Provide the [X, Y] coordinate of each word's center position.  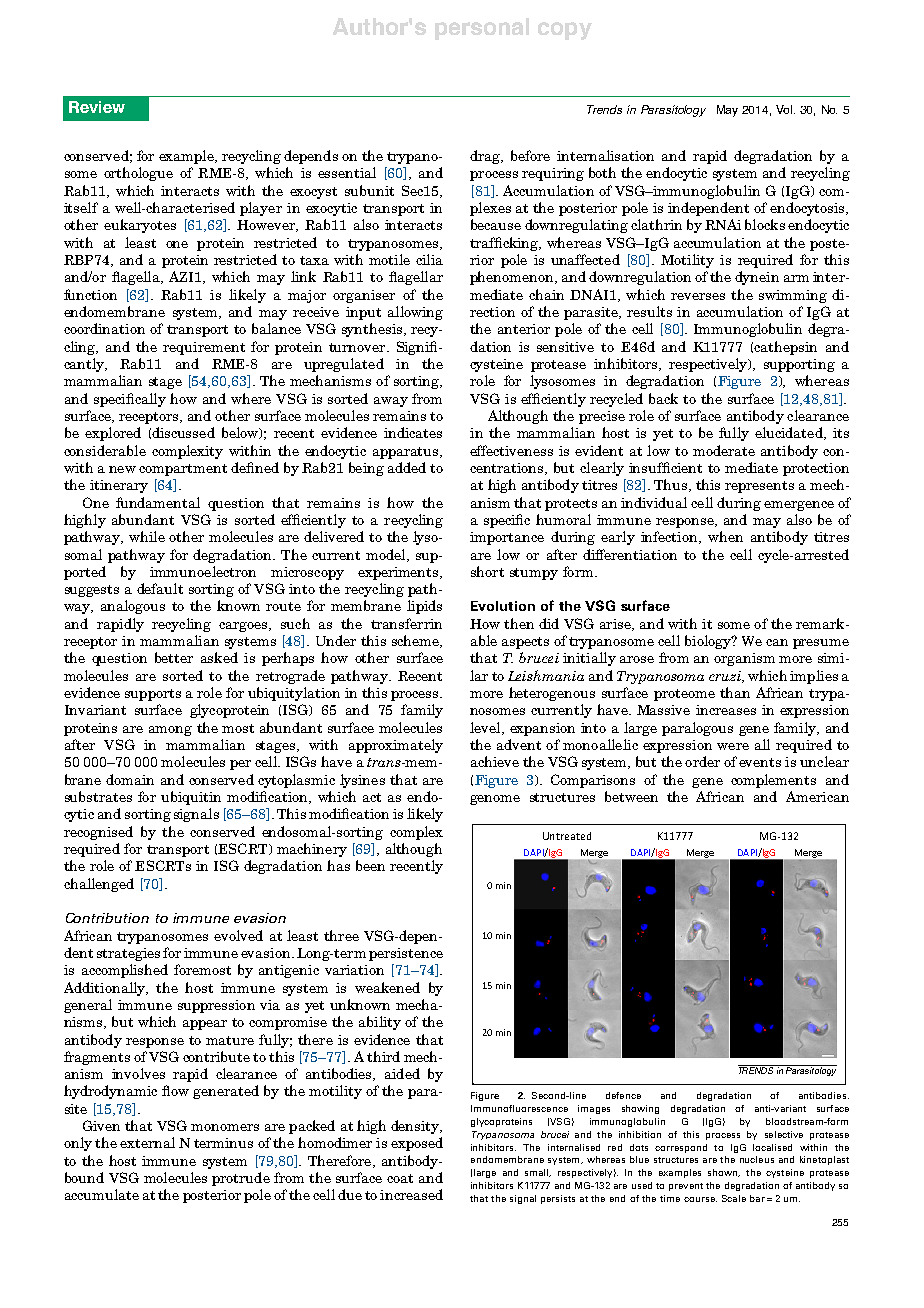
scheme [416, 641]
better [174, 657]
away [391, 402]
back [663, 398]
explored [113, 434]
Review [97, 107]
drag [486, 157]
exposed [417, 1144]
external [147, 1142]
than [735, 692]
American [817, 796]
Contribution [107, 918]
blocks [765, 224]
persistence [406, 954]
